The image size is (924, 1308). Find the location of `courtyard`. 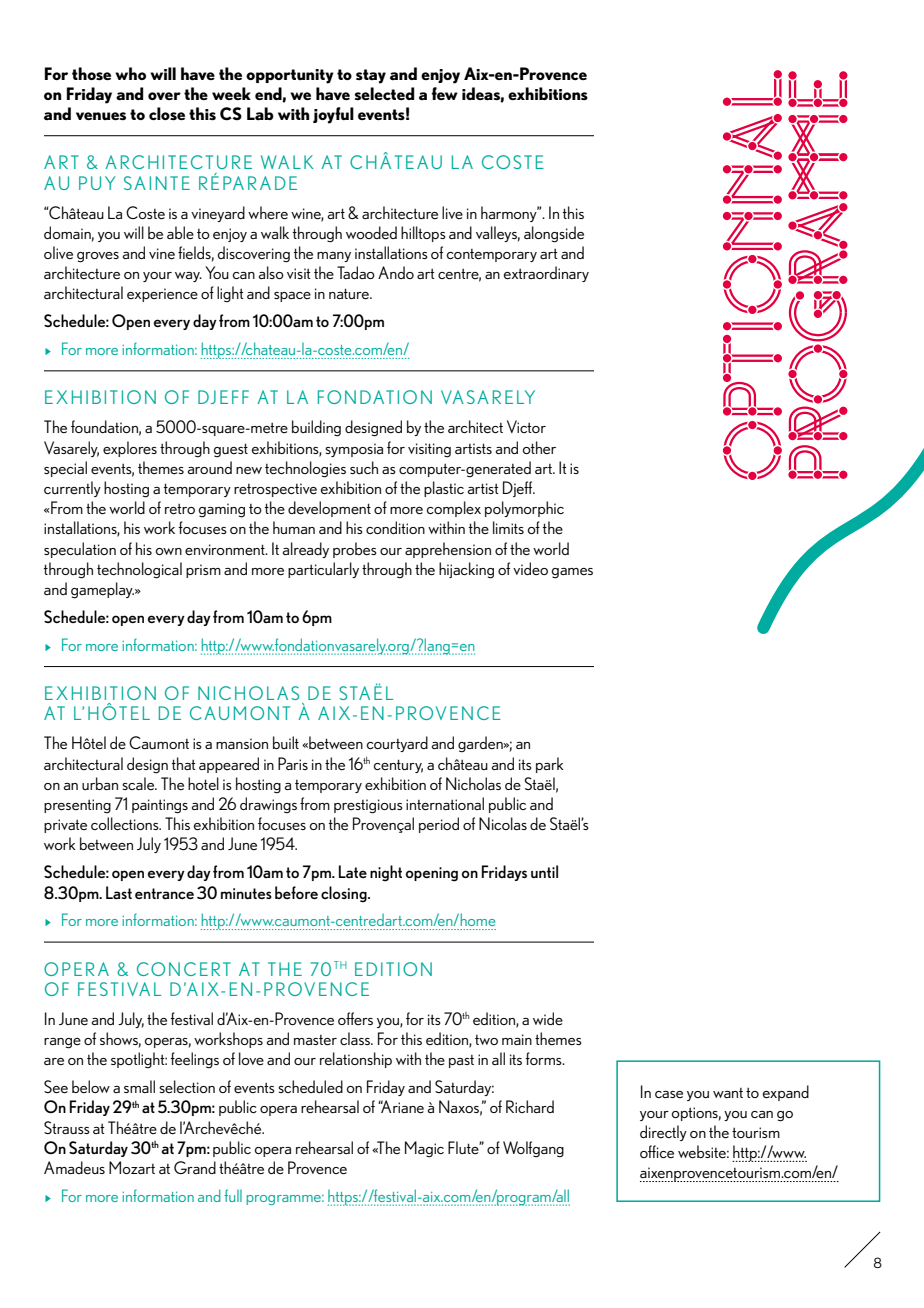

courtyard is located at coordinates (397, 744).
